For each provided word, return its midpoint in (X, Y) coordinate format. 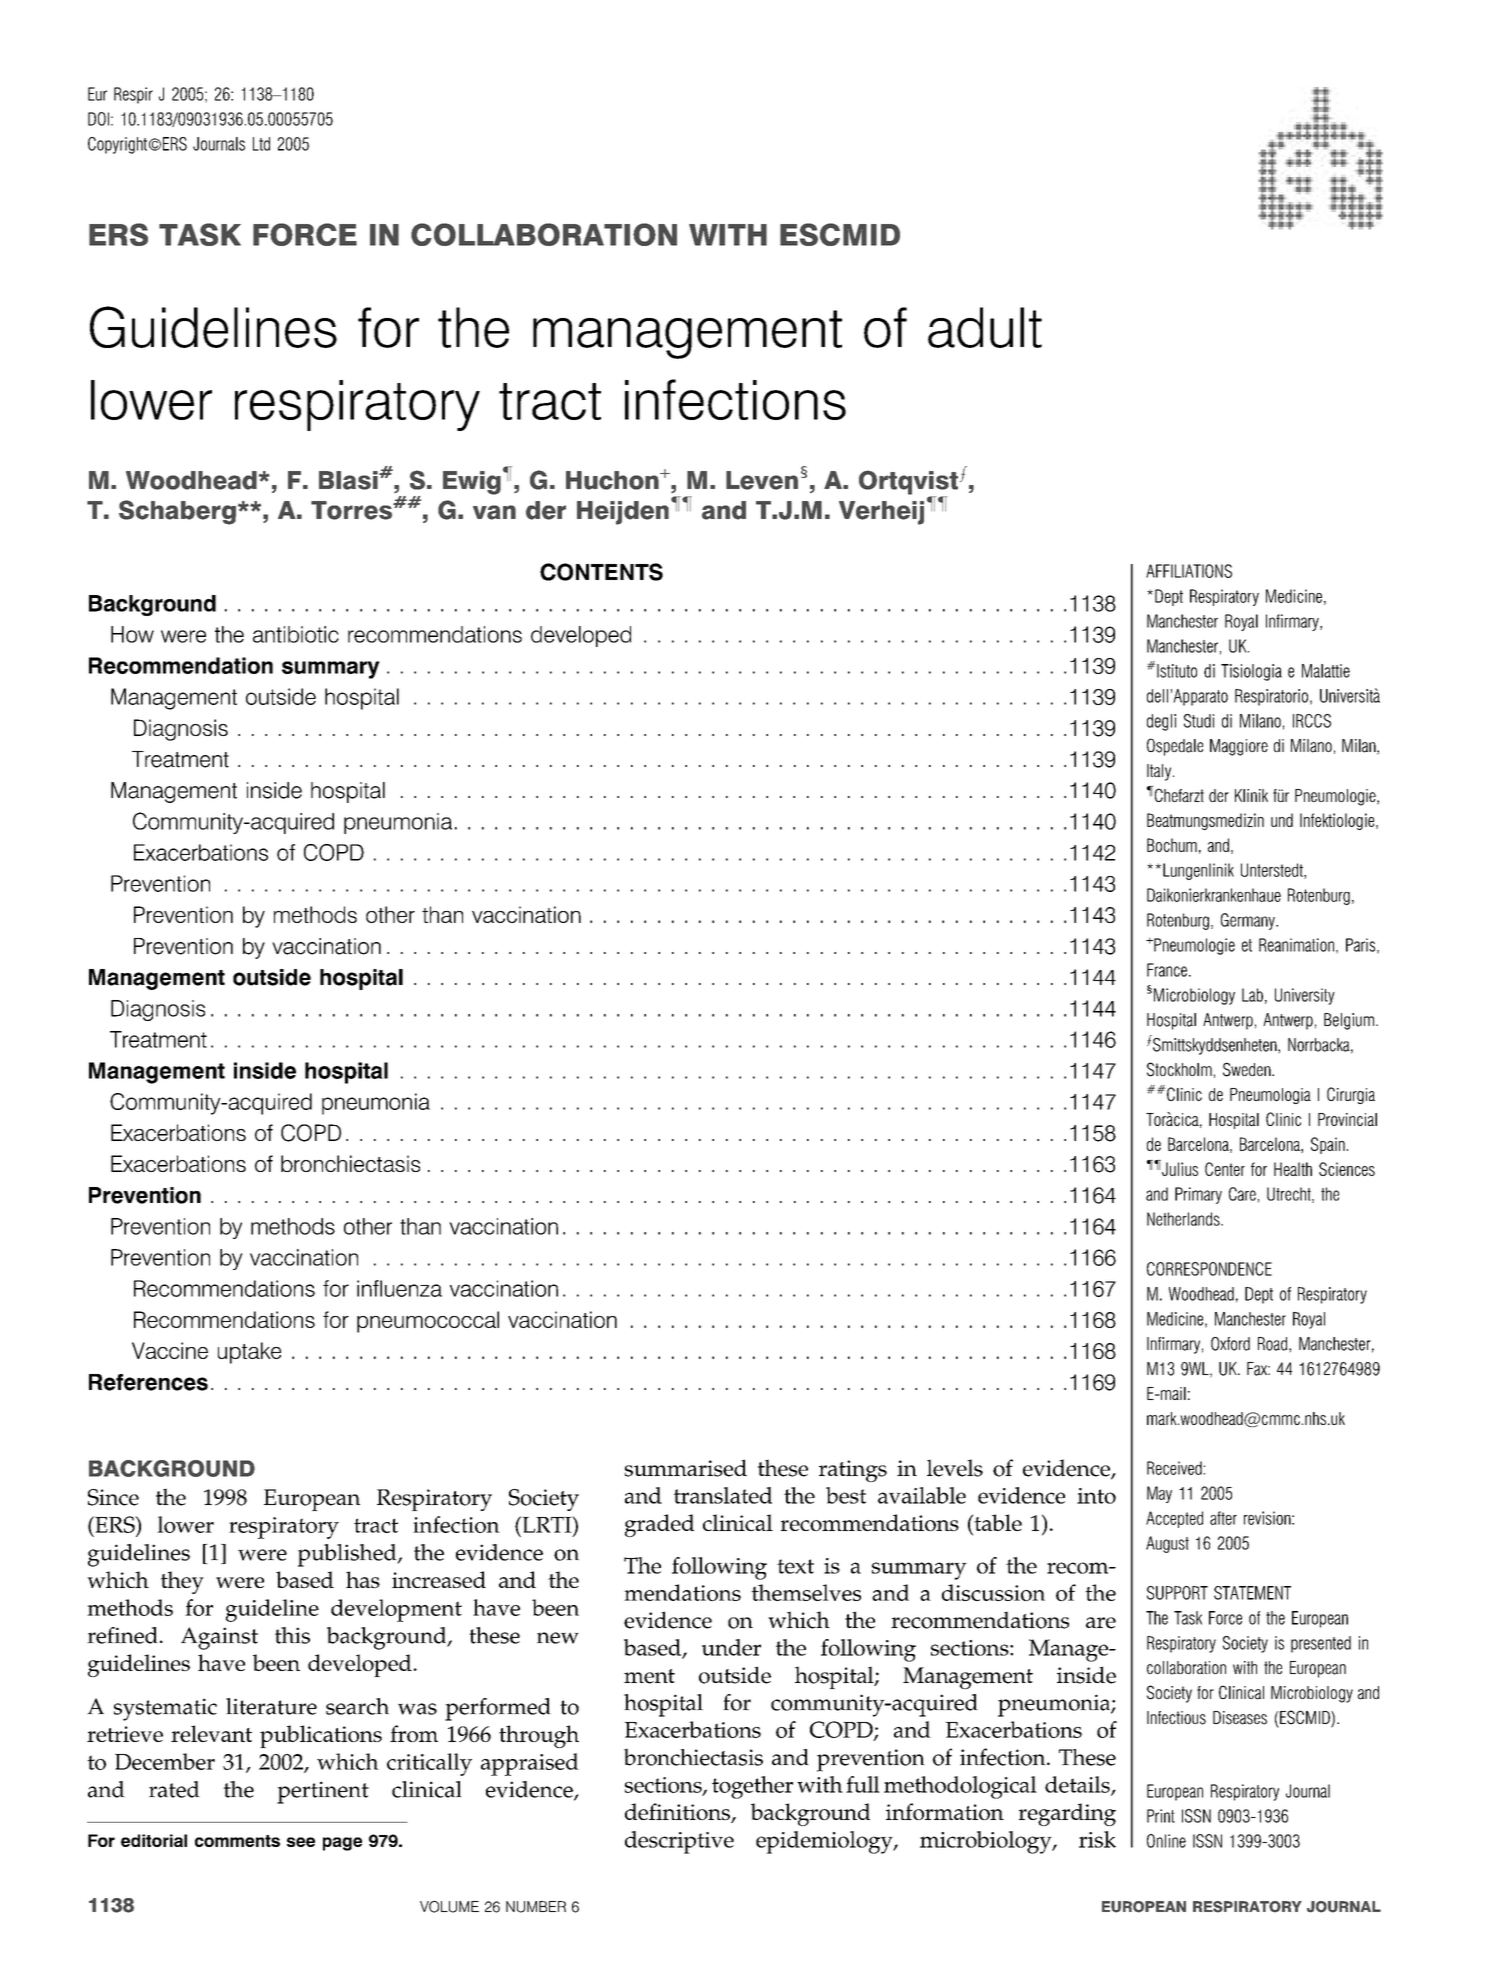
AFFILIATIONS (1189, 571)
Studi (1199, 721)
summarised (686, 1468)
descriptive (679, 1842)
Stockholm (1179, 1069)
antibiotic (296, 634)
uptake (249, 1353)
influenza (399, 1288)
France (1167, 970)
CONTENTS (601, 572)
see (301, 1842)
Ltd (261, 144)
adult (985, 327)
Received (1174, 1468)
